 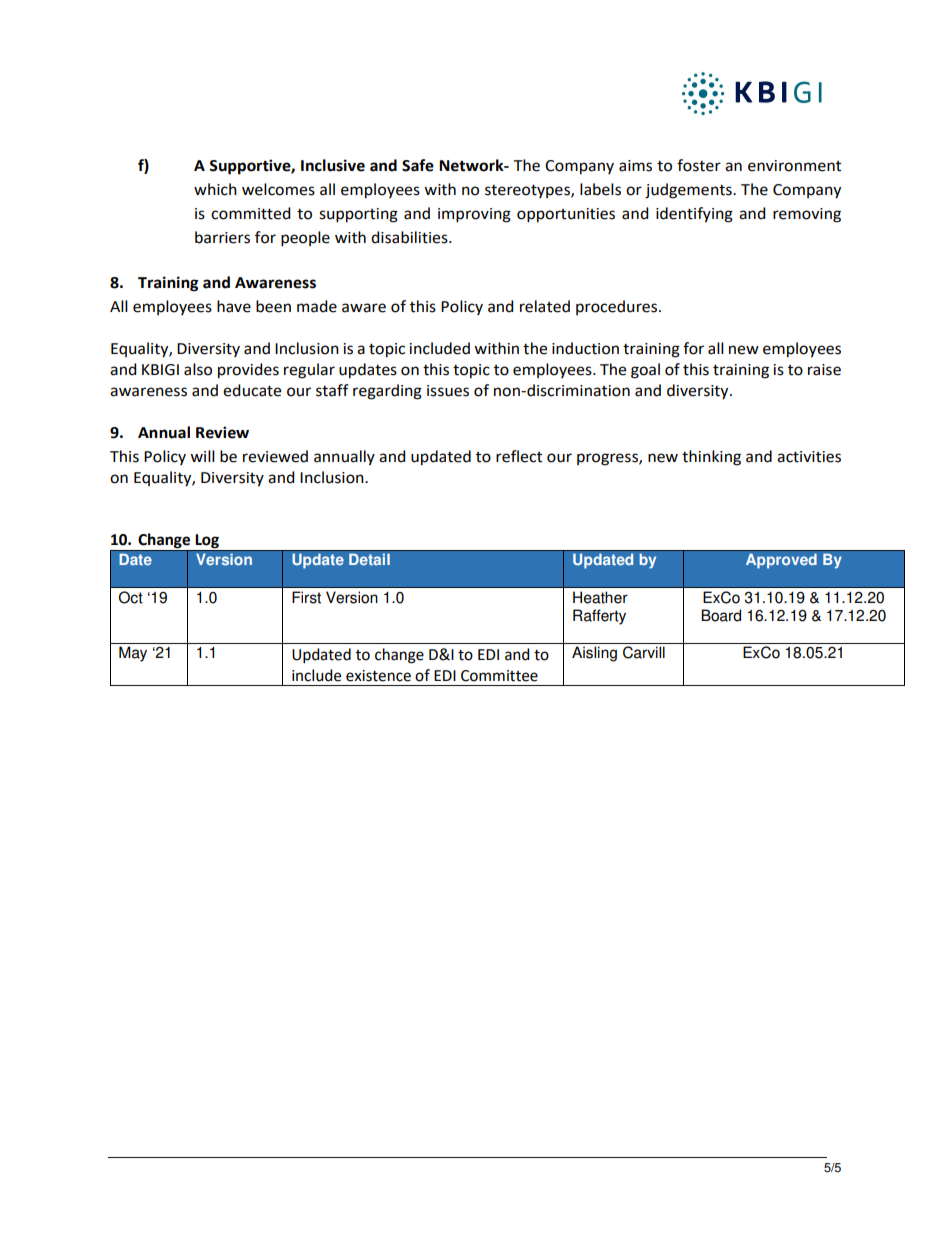 What do you see at coordinates (519, 456) in the screenshot?
I see `reflect` at bounding box center [519, 456].
